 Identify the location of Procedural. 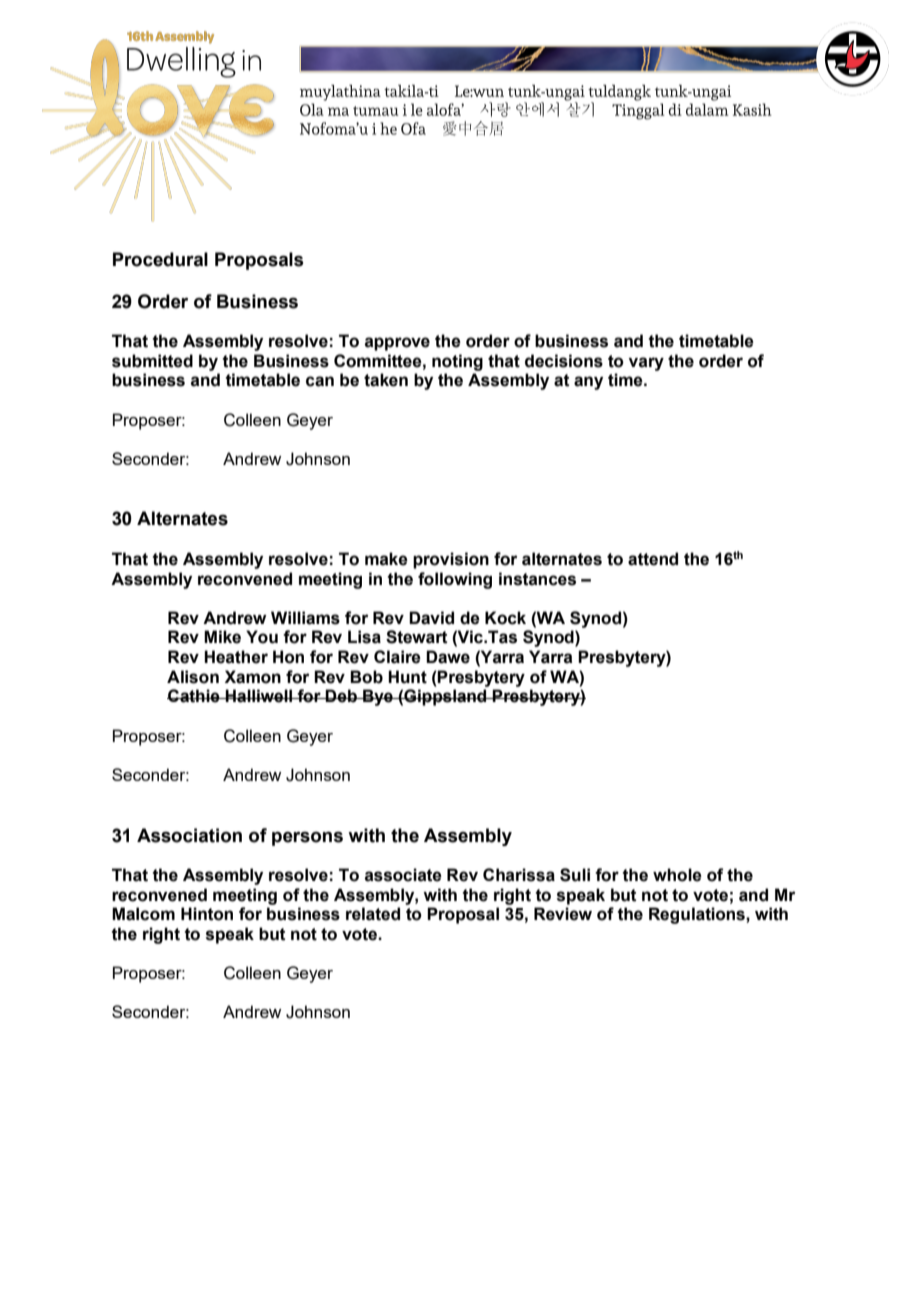
(160, 259).
